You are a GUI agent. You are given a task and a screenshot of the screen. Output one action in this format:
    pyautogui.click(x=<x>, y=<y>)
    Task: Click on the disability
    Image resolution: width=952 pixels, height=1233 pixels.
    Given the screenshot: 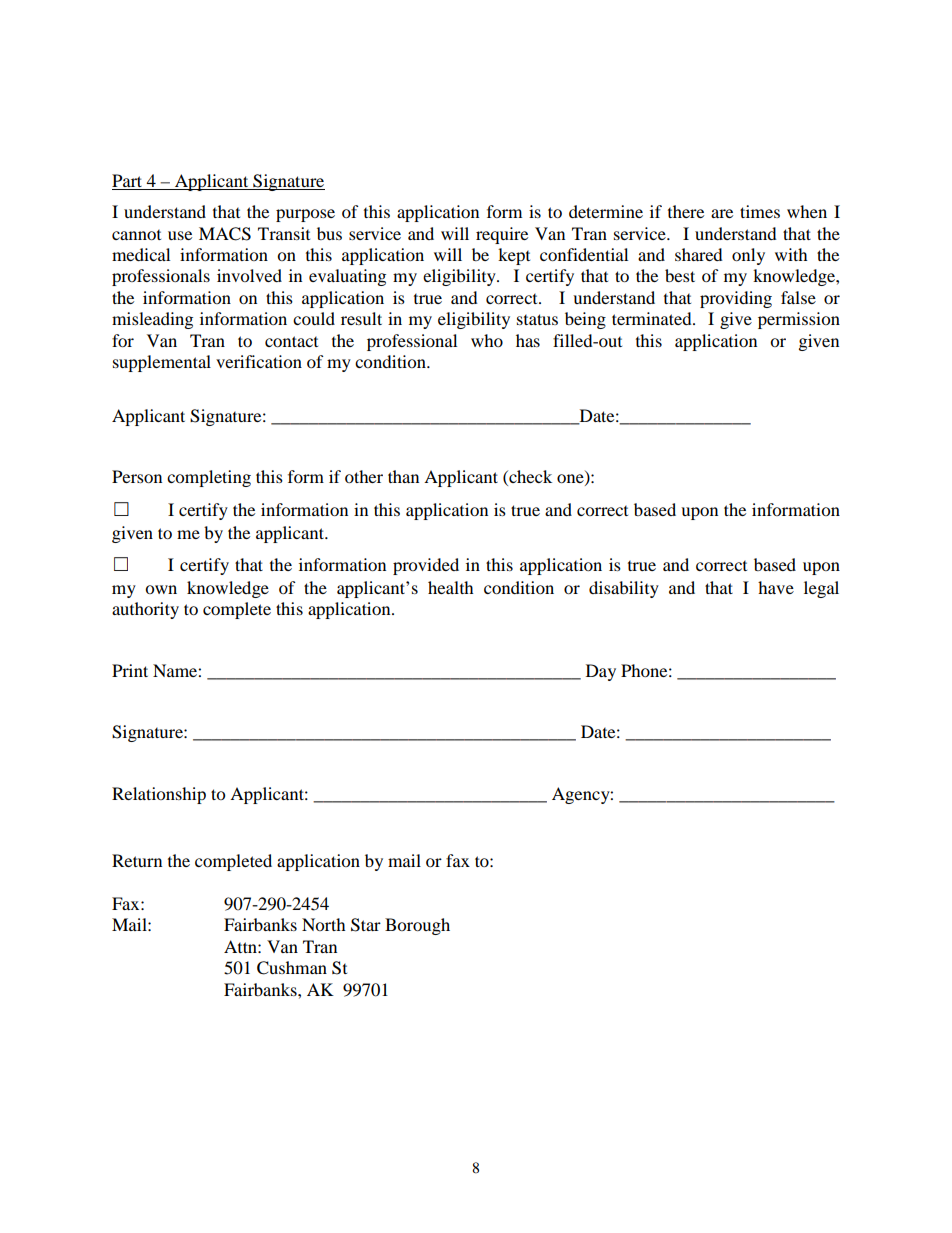 What is the action you would take?
    pyautogui.click(x=624, y=589)
